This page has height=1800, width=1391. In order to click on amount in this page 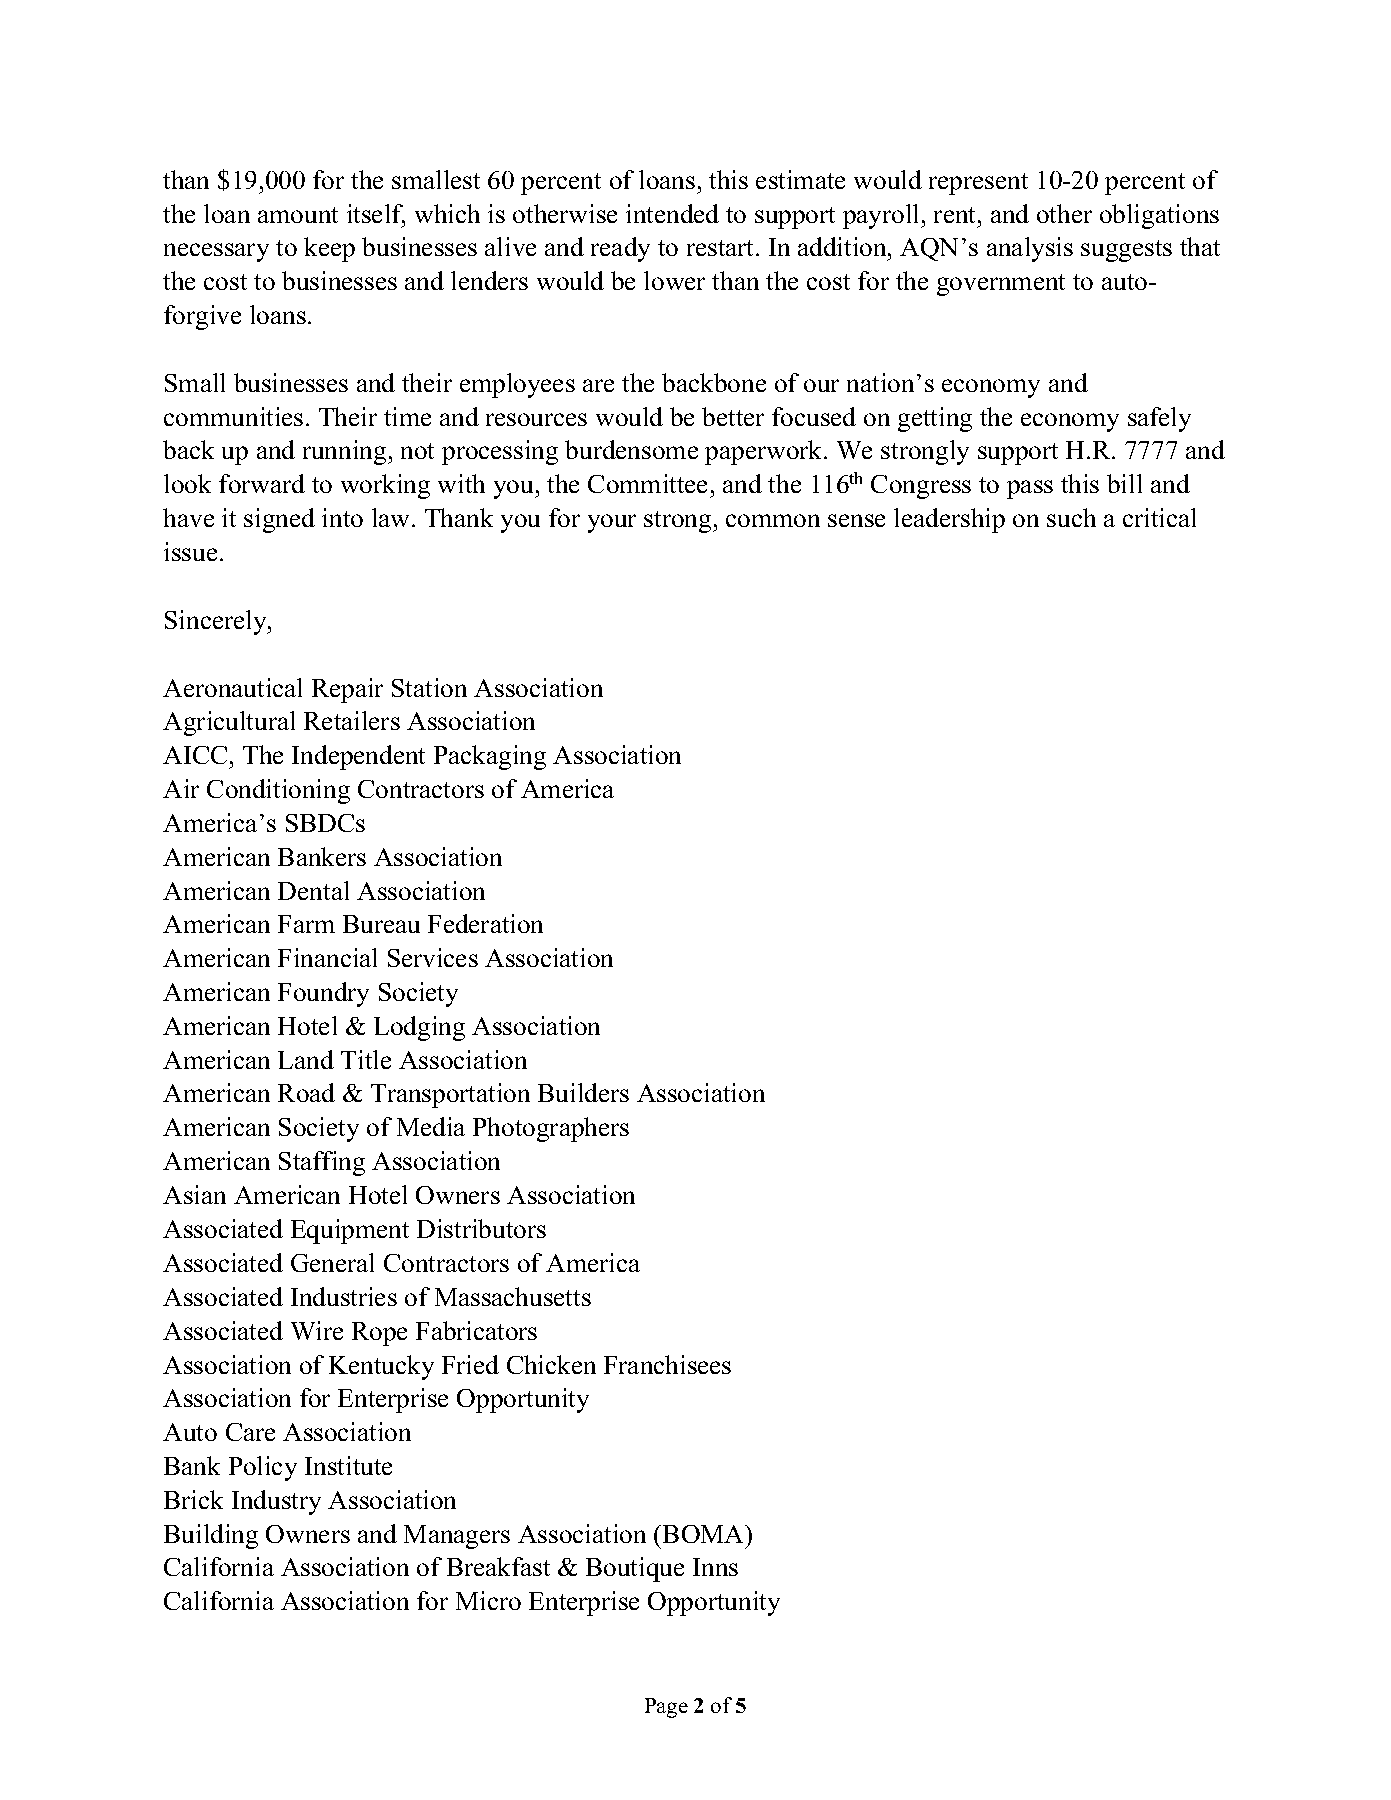, I will do `click(298, 215)`.
